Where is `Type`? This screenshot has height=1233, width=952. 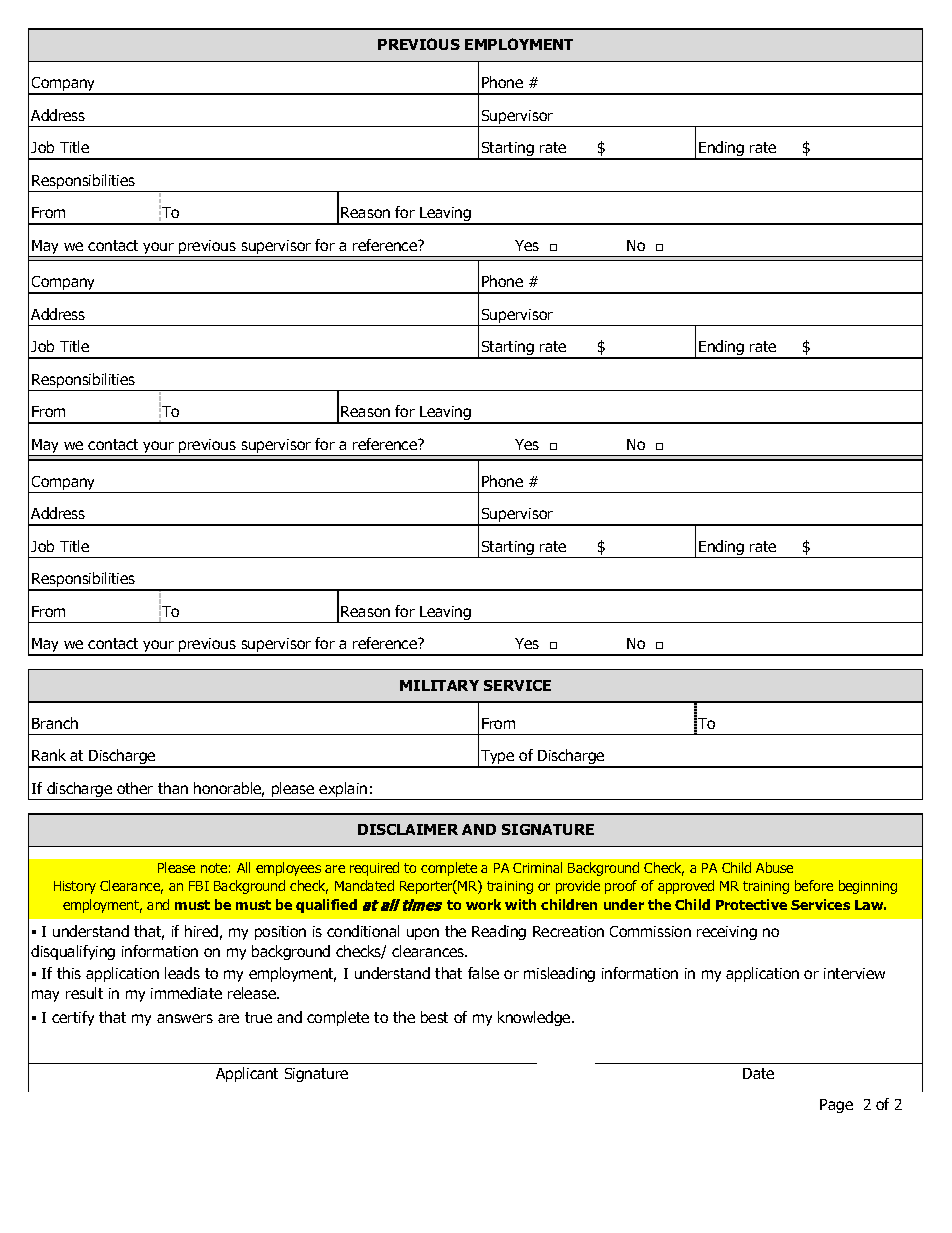 Type is located at coordinates (498, 758).
